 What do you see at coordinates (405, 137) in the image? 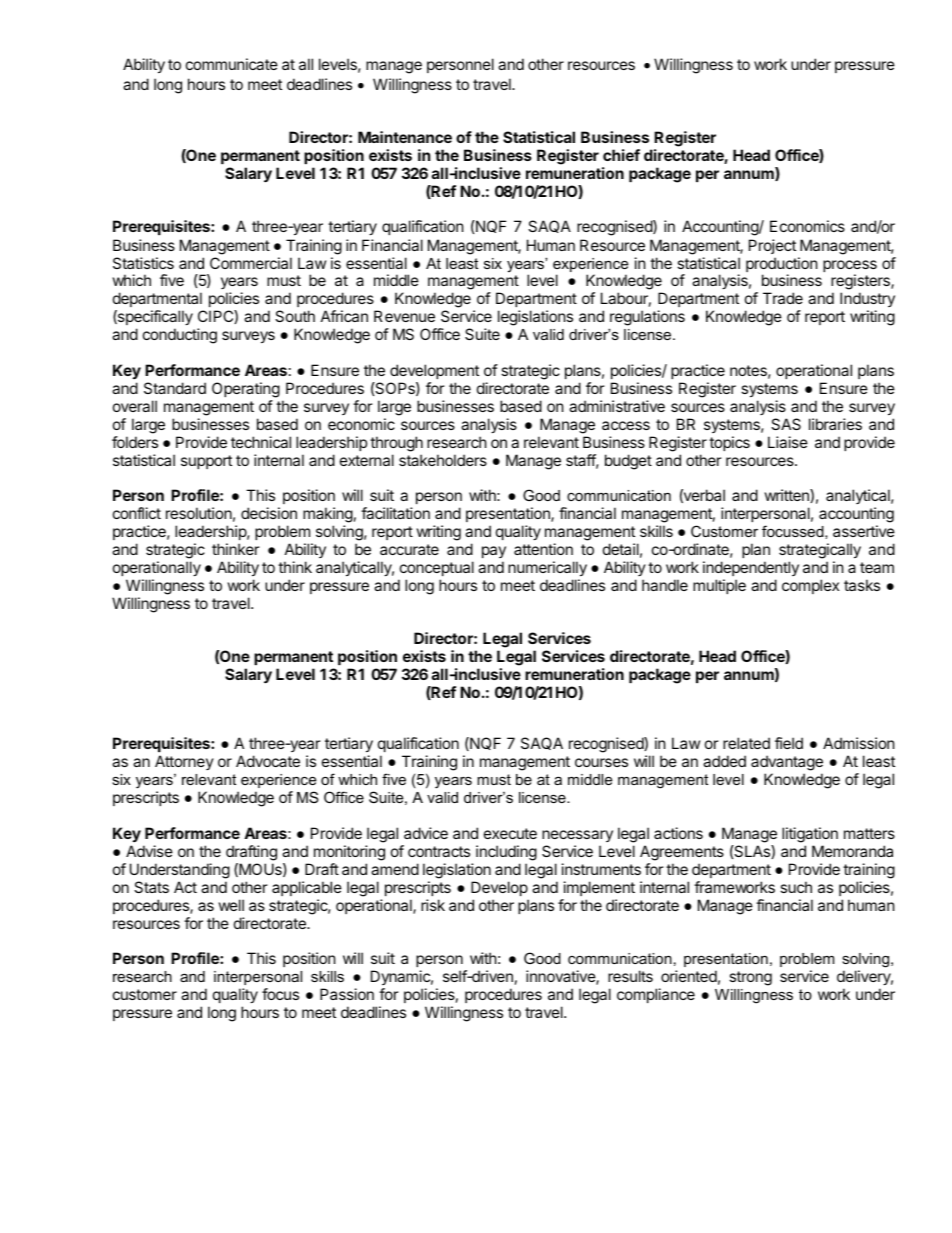
I see `Maintenance` at bounding box center [405, 137].
